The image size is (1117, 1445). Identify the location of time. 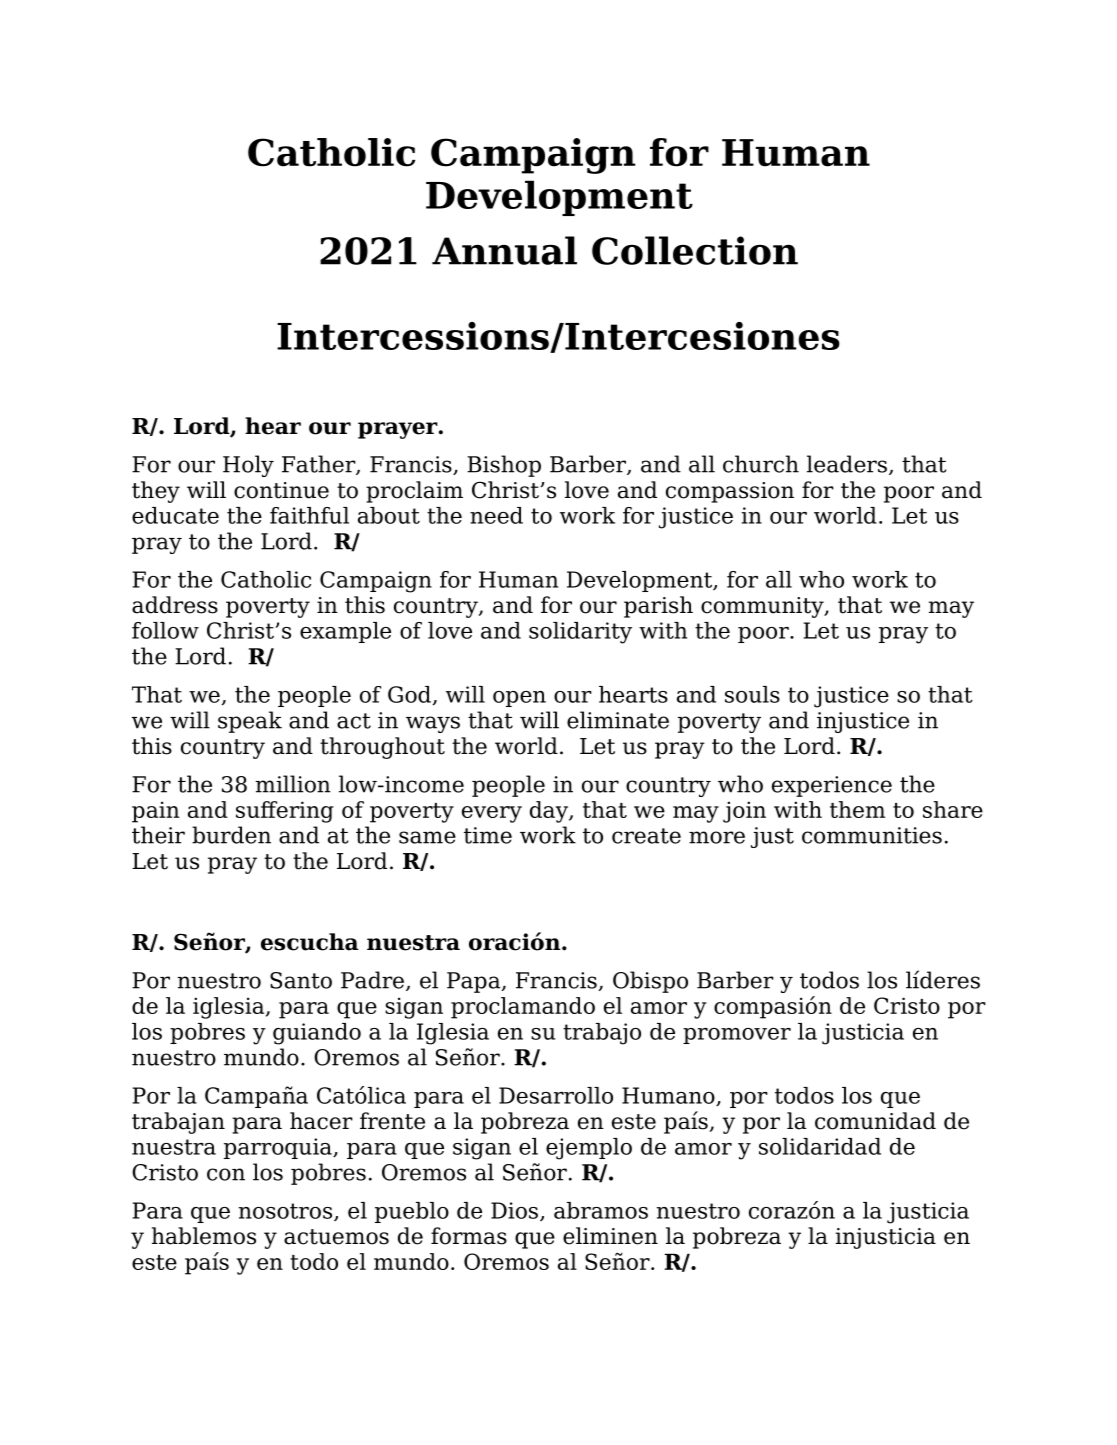
(488, 835).
